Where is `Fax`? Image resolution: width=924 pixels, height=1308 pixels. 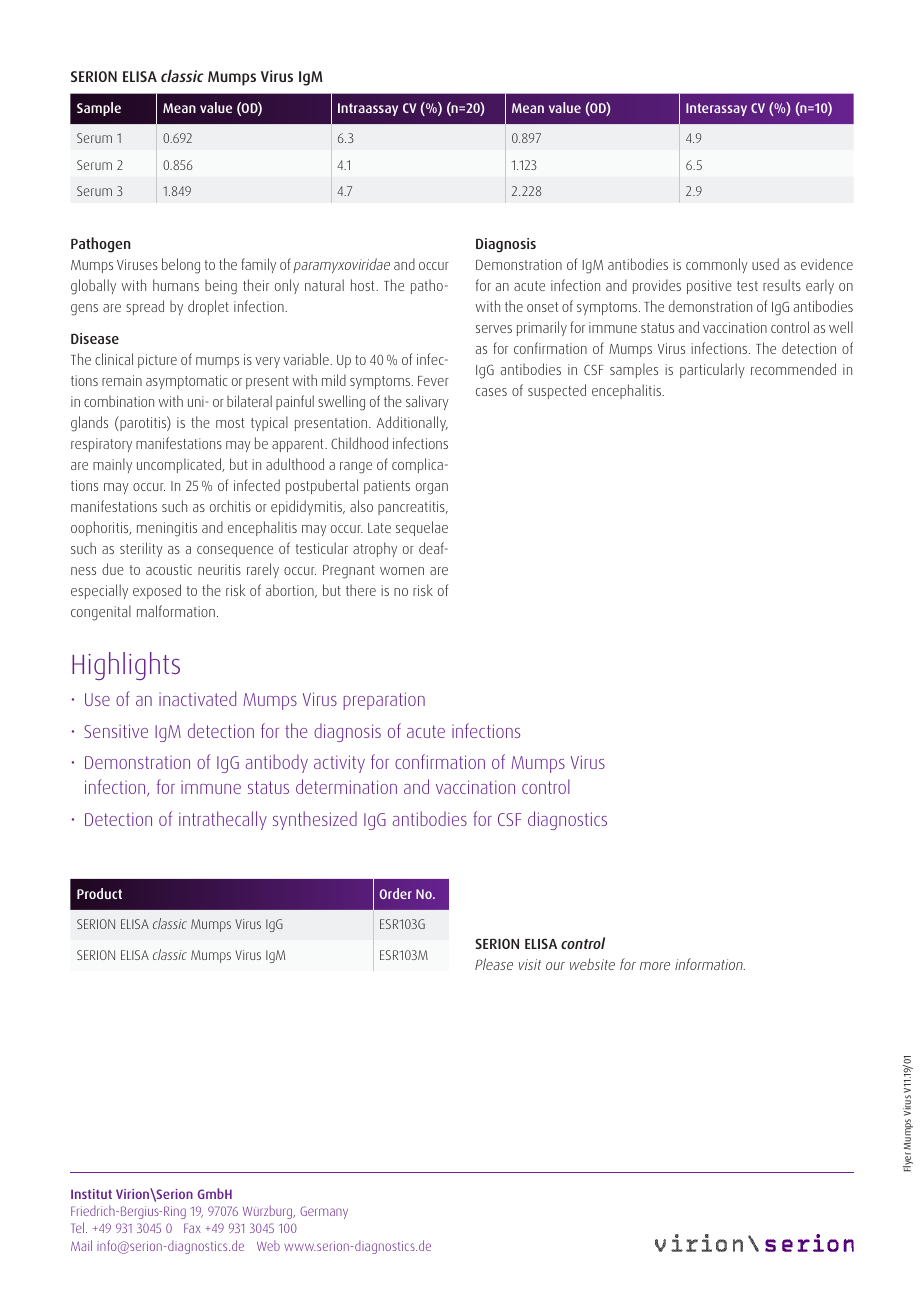 Fax is located at coordinates (192, 1228).
